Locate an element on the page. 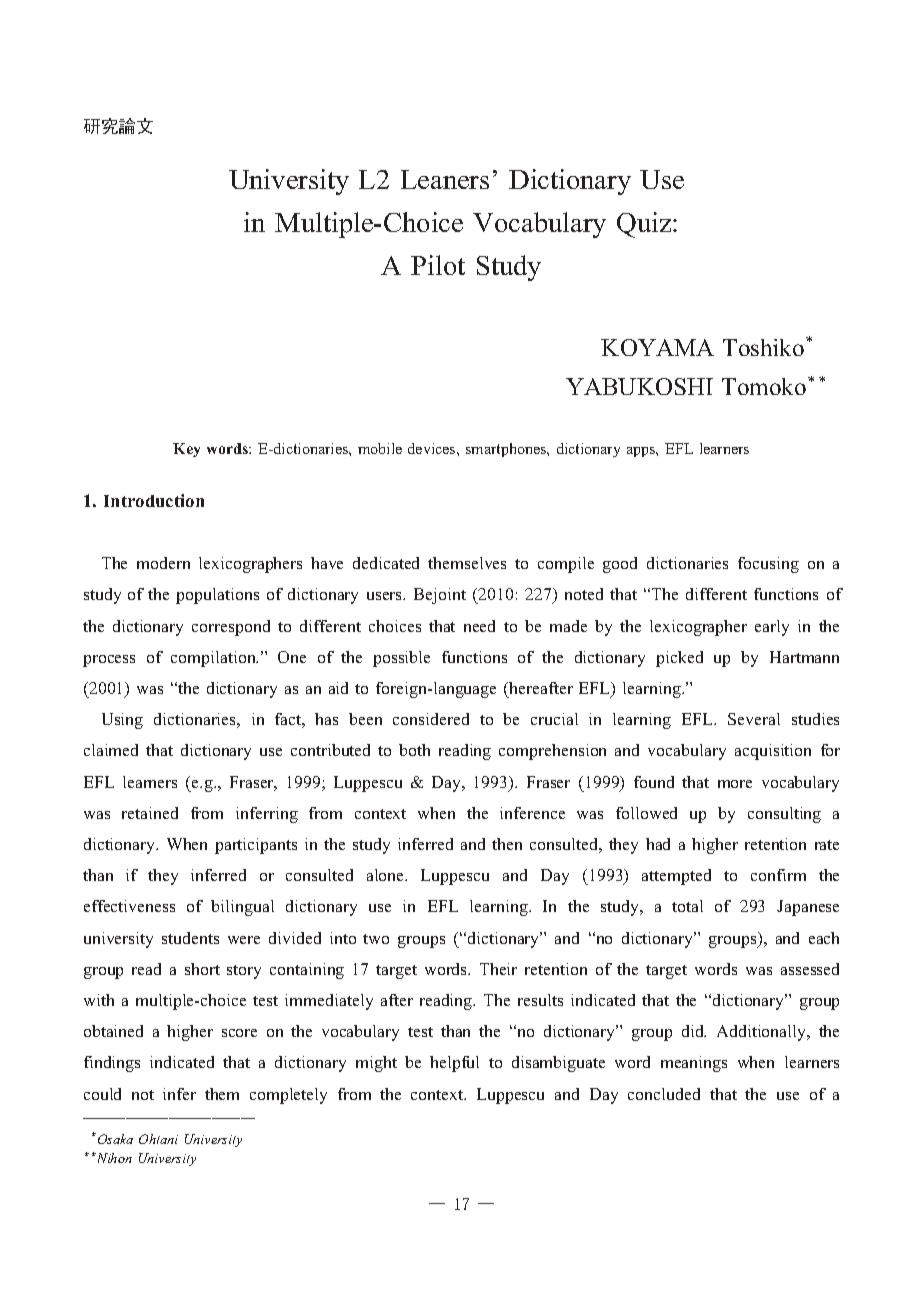 The image size is (924, 1307). findings is located at coordinates (112, 1064).
